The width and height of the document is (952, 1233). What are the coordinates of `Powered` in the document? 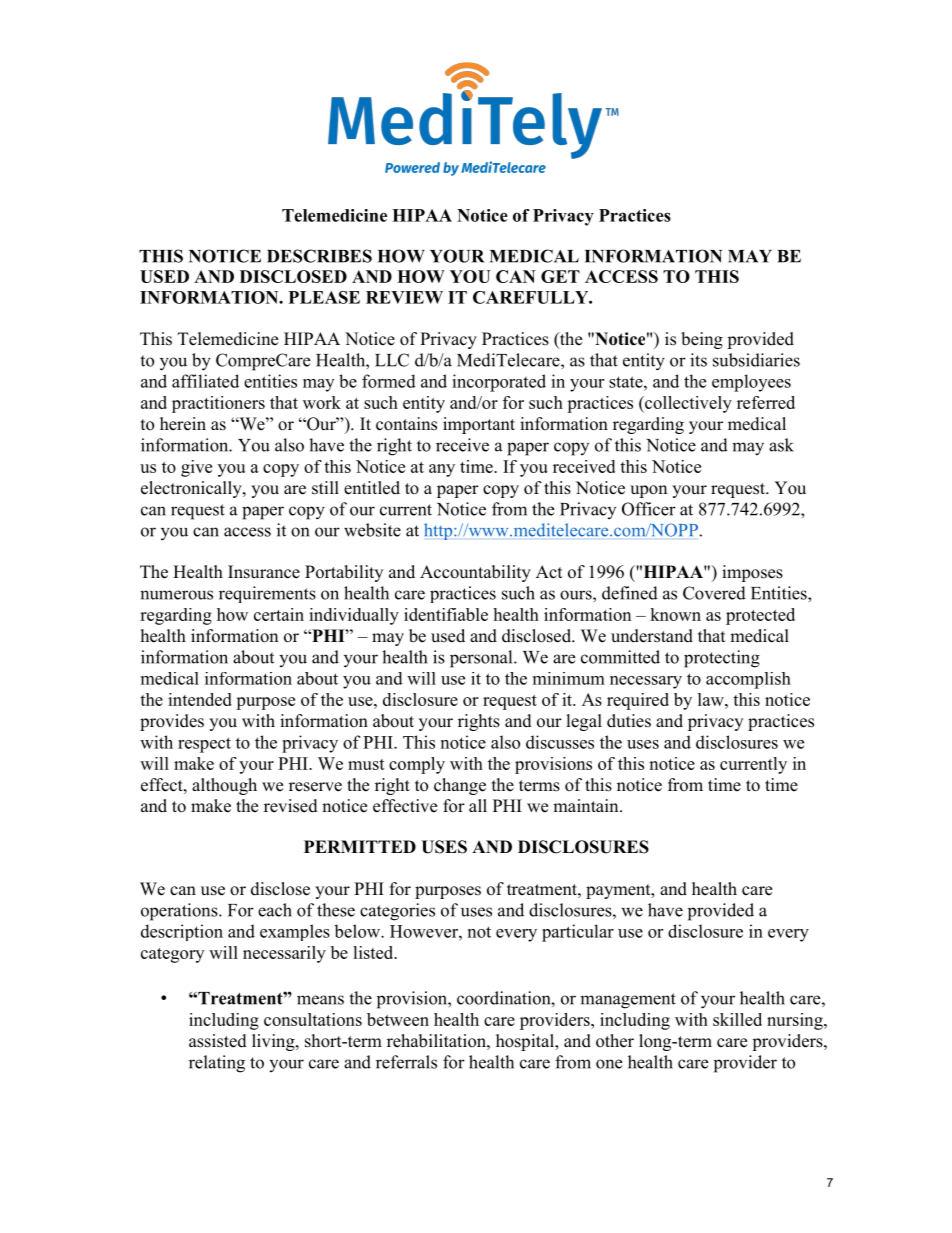 It's located at (412, 167).
